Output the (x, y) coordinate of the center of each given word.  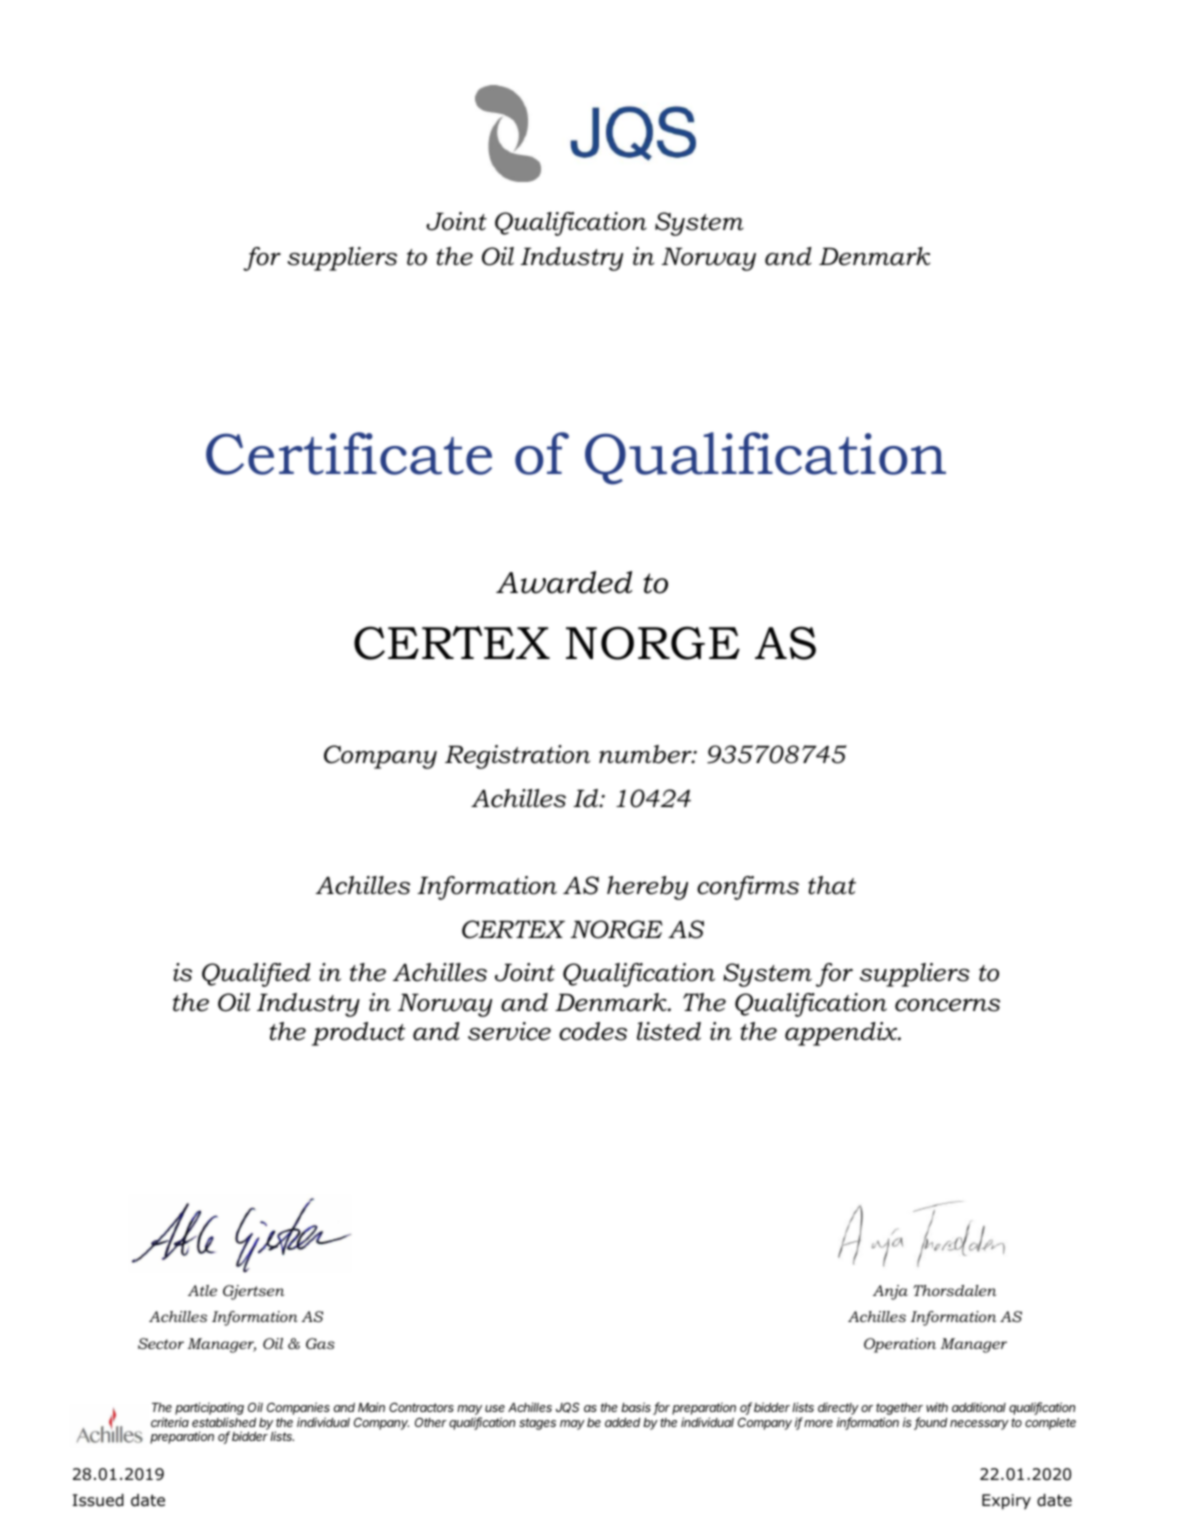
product (358, 1034)
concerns (947, 1005)
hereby (647, 888)
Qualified (256, 975)
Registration (517, 757)
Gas (320, 1343)
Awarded (564, 582)
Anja (890, 1292)
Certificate (349, 453)
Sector (161, 1343)
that (832, 885)
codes (593, 1031)
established (224, 1422)
